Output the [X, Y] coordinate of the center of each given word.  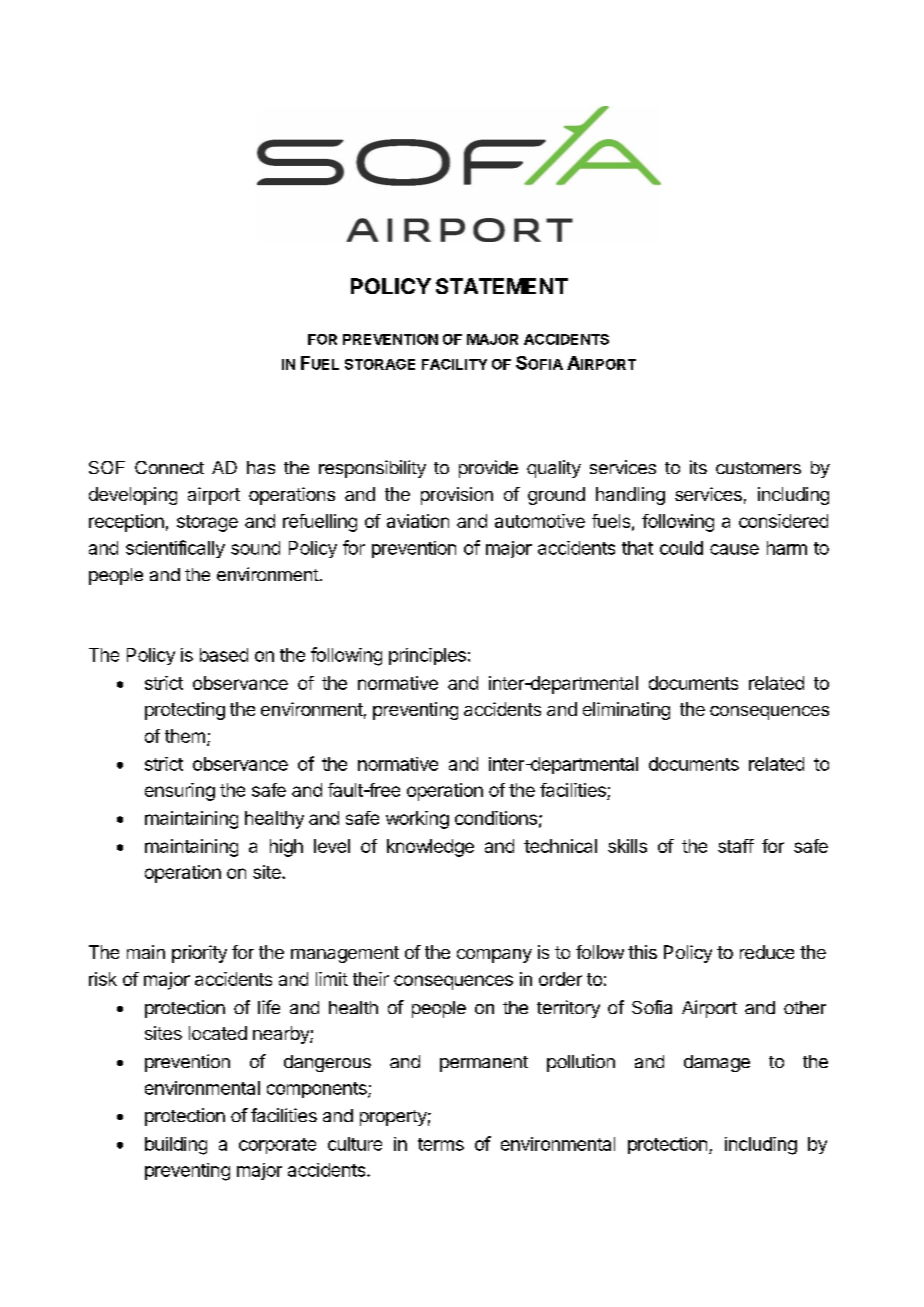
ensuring [180, 792]
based [224, 655]
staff [736, 846]
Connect [169, 467]
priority [199, 954]
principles [427, 656]
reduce [767, 952]
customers [758, 468]
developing [133, 496]
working [417, 820]
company [494, 956]
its [698, 467]
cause [734, 549]
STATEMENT [502, 286]
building [176, 1146]
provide [488, 469]
